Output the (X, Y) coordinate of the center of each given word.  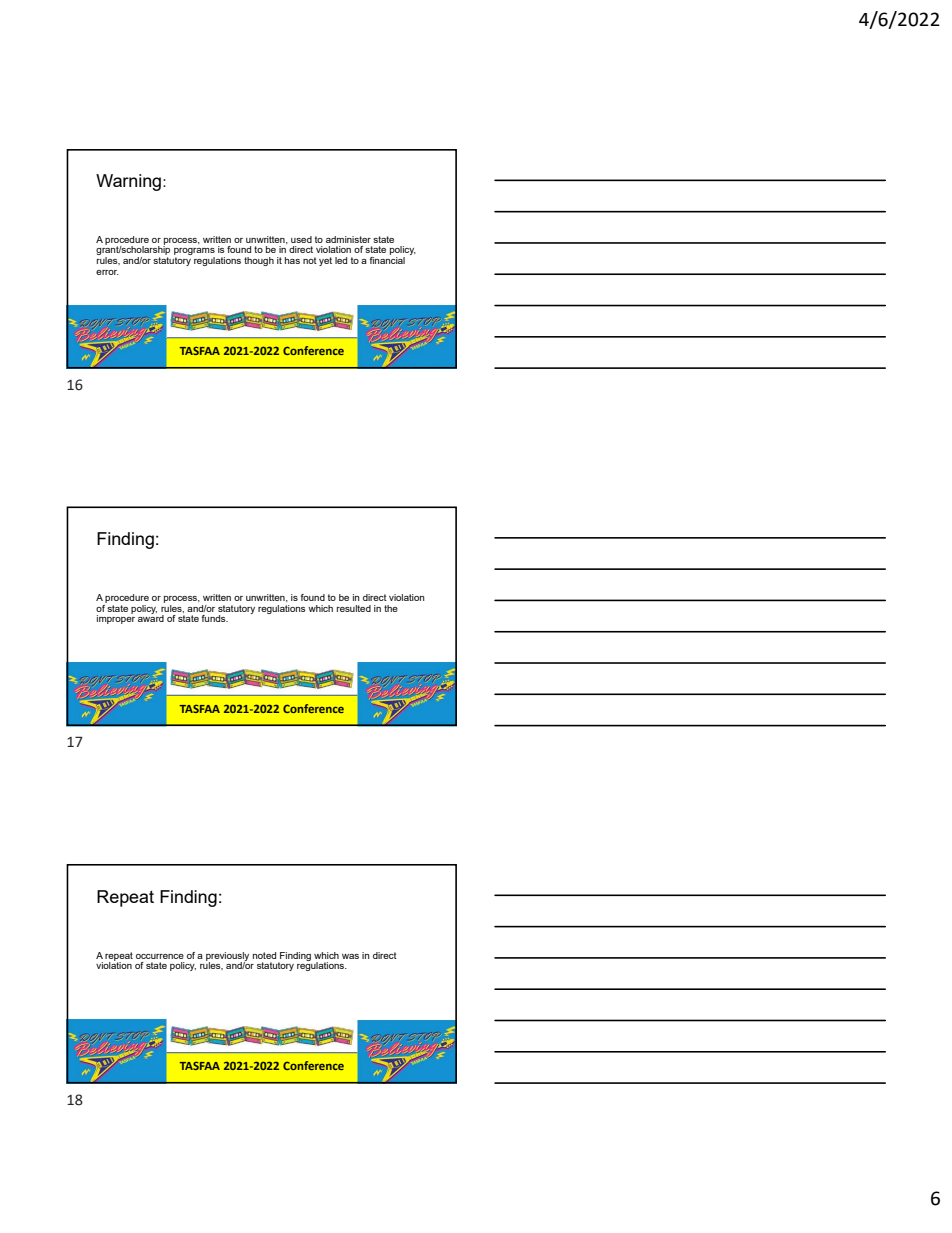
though (259, 261)
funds (215, 618)
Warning (128, 182)
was (350, 956)
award (151, 617)
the (391, 608)
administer (348, 239)
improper (116, 618)
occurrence (160, 956)
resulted (354, 608)
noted (264, 955)
